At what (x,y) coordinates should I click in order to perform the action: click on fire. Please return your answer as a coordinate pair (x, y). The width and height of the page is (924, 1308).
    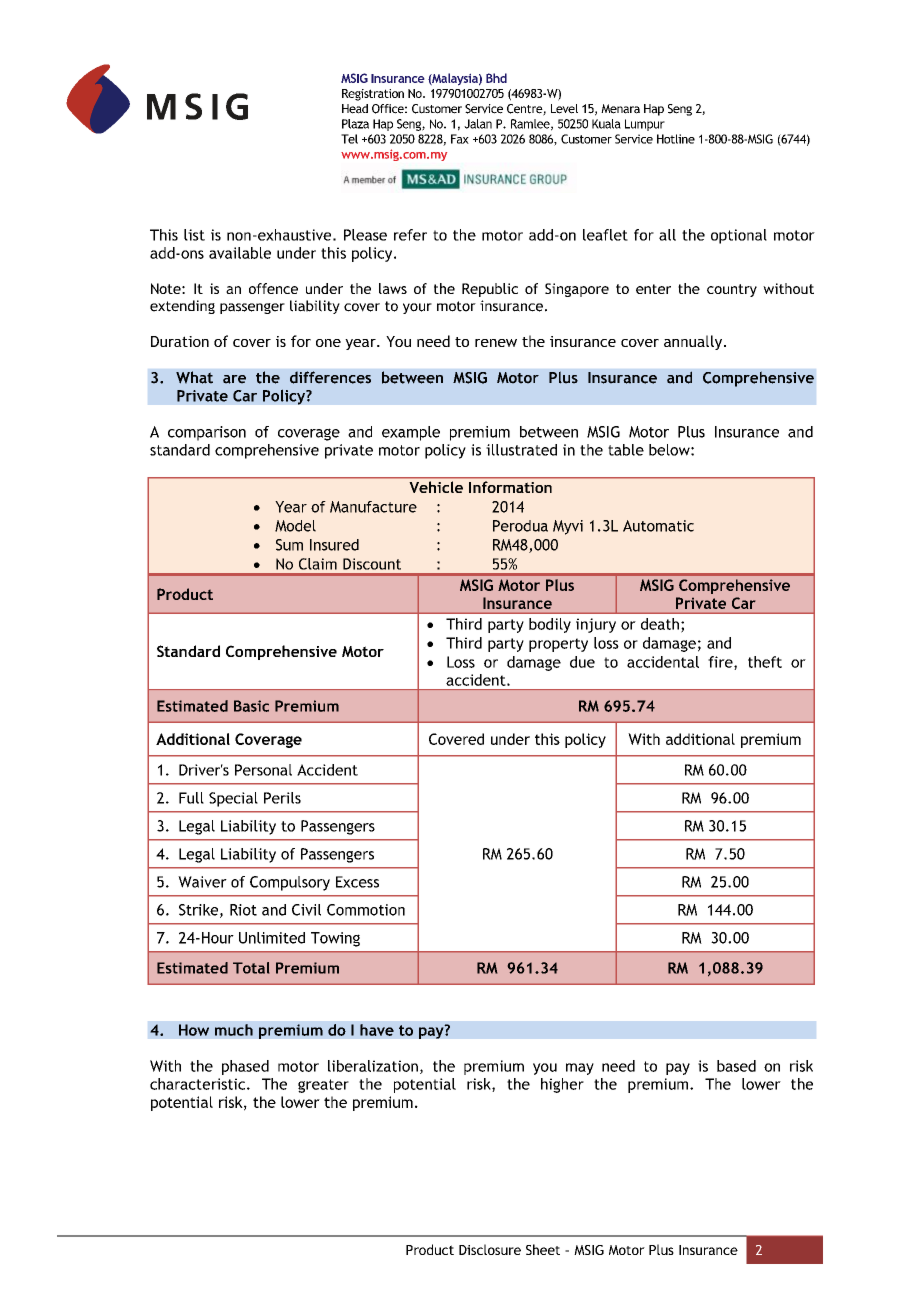
    Looking at the image, I should click on (721, 663).
